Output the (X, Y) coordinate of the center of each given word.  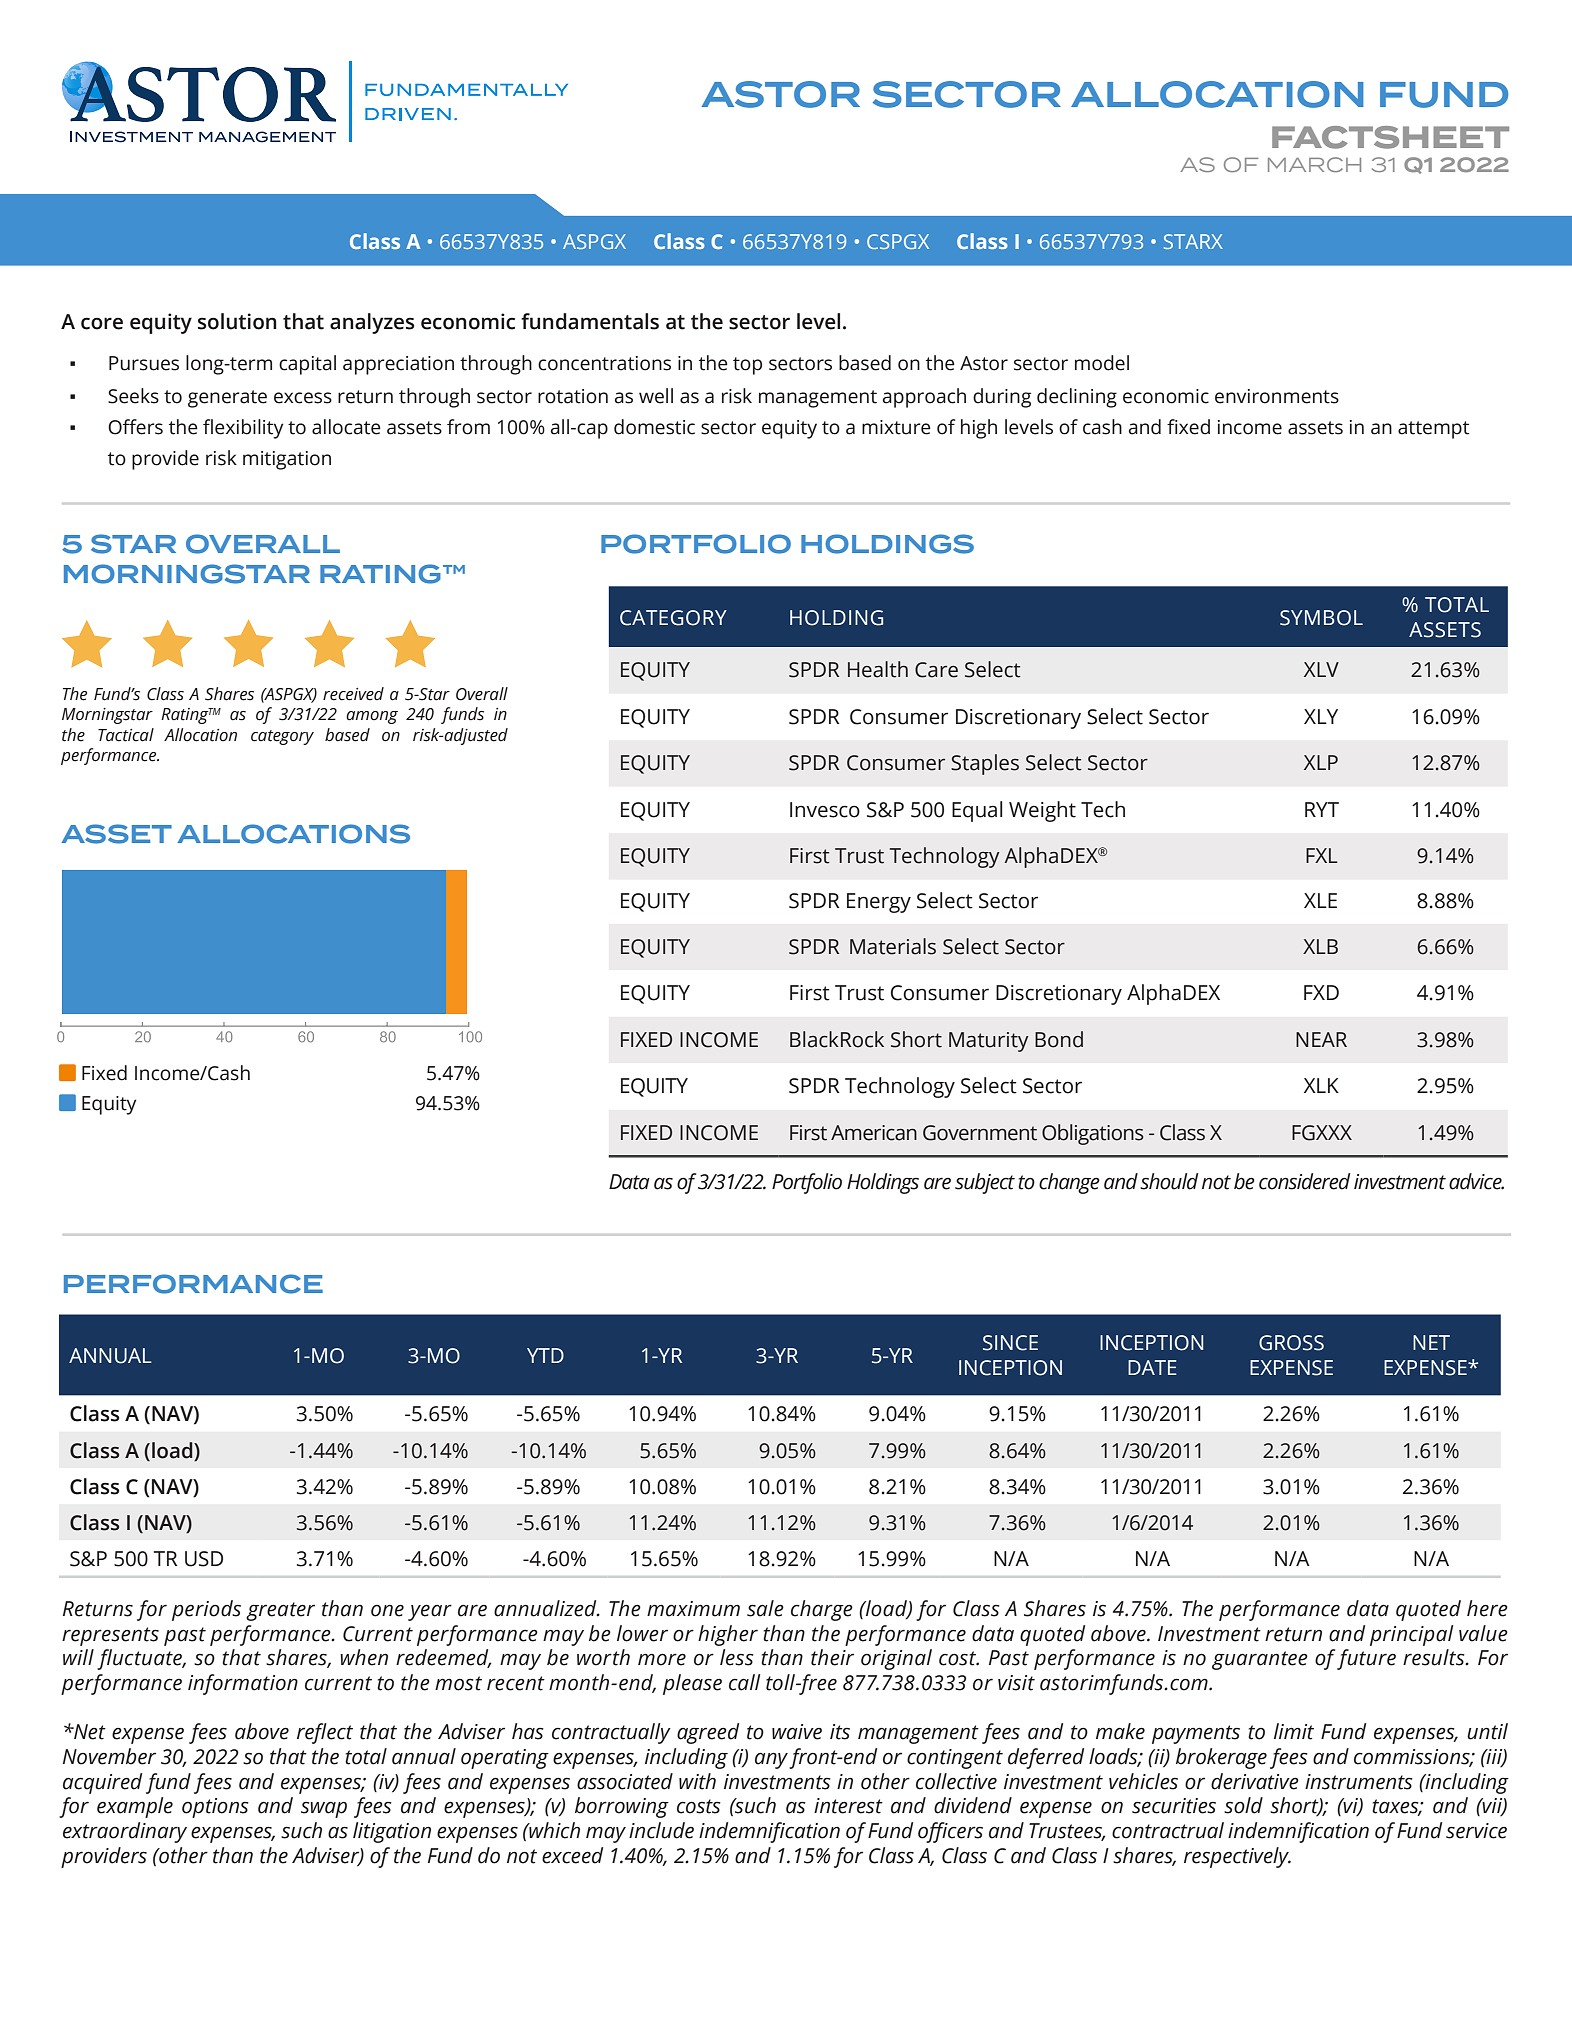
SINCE (1010, 1343)
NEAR (1321, 1039)
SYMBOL (1321, 618)
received (353, 694)
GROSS (1291, 1343)
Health (878, 669)
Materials (893, 946)
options (215, 1808)
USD (204, 1559)
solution (237, 321)
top (747, 366)
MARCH (1314, 164)
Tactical (126, 735)
